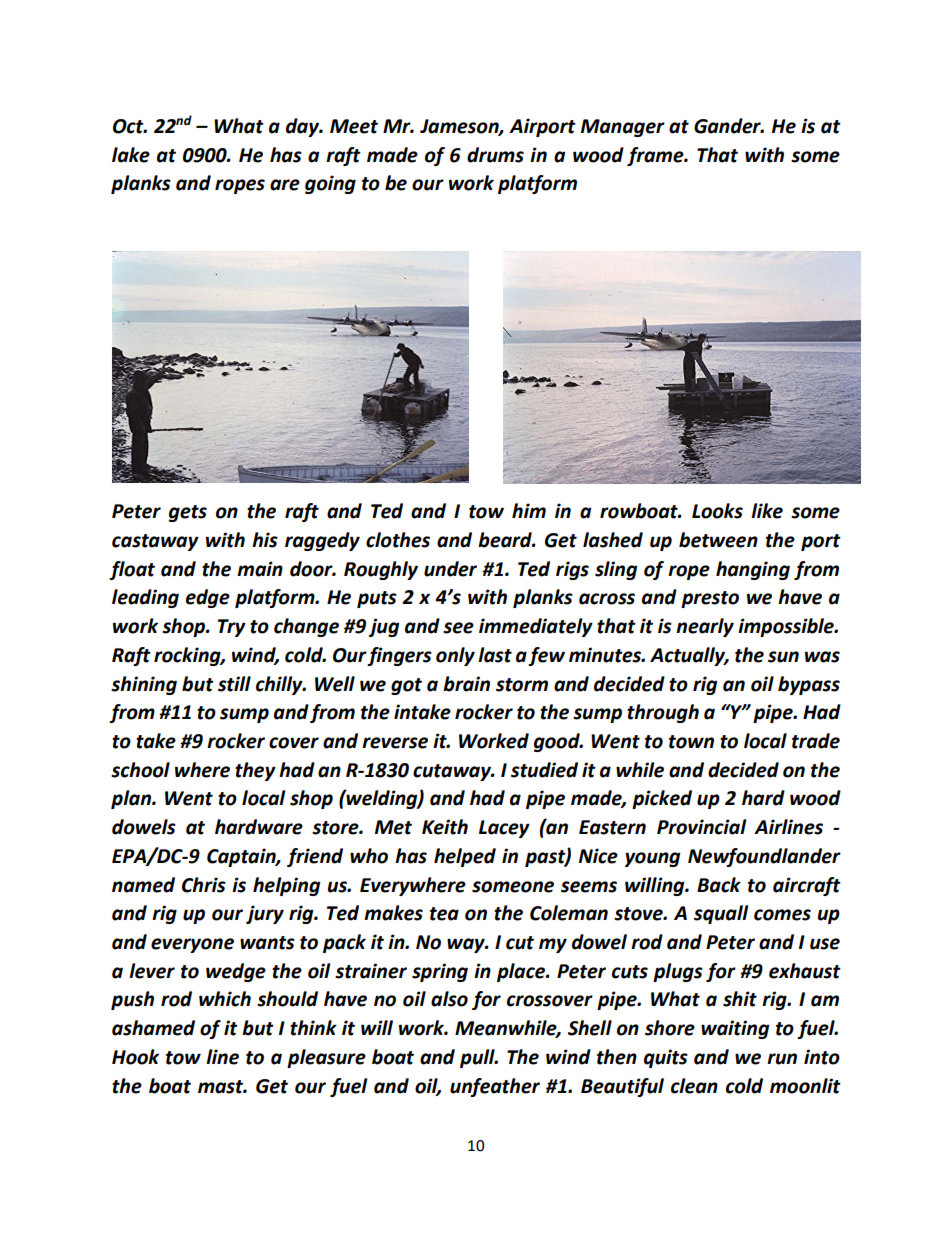  Describe the element at coordinates (153, 1028) in the image. I see `ashamed` at that location.
